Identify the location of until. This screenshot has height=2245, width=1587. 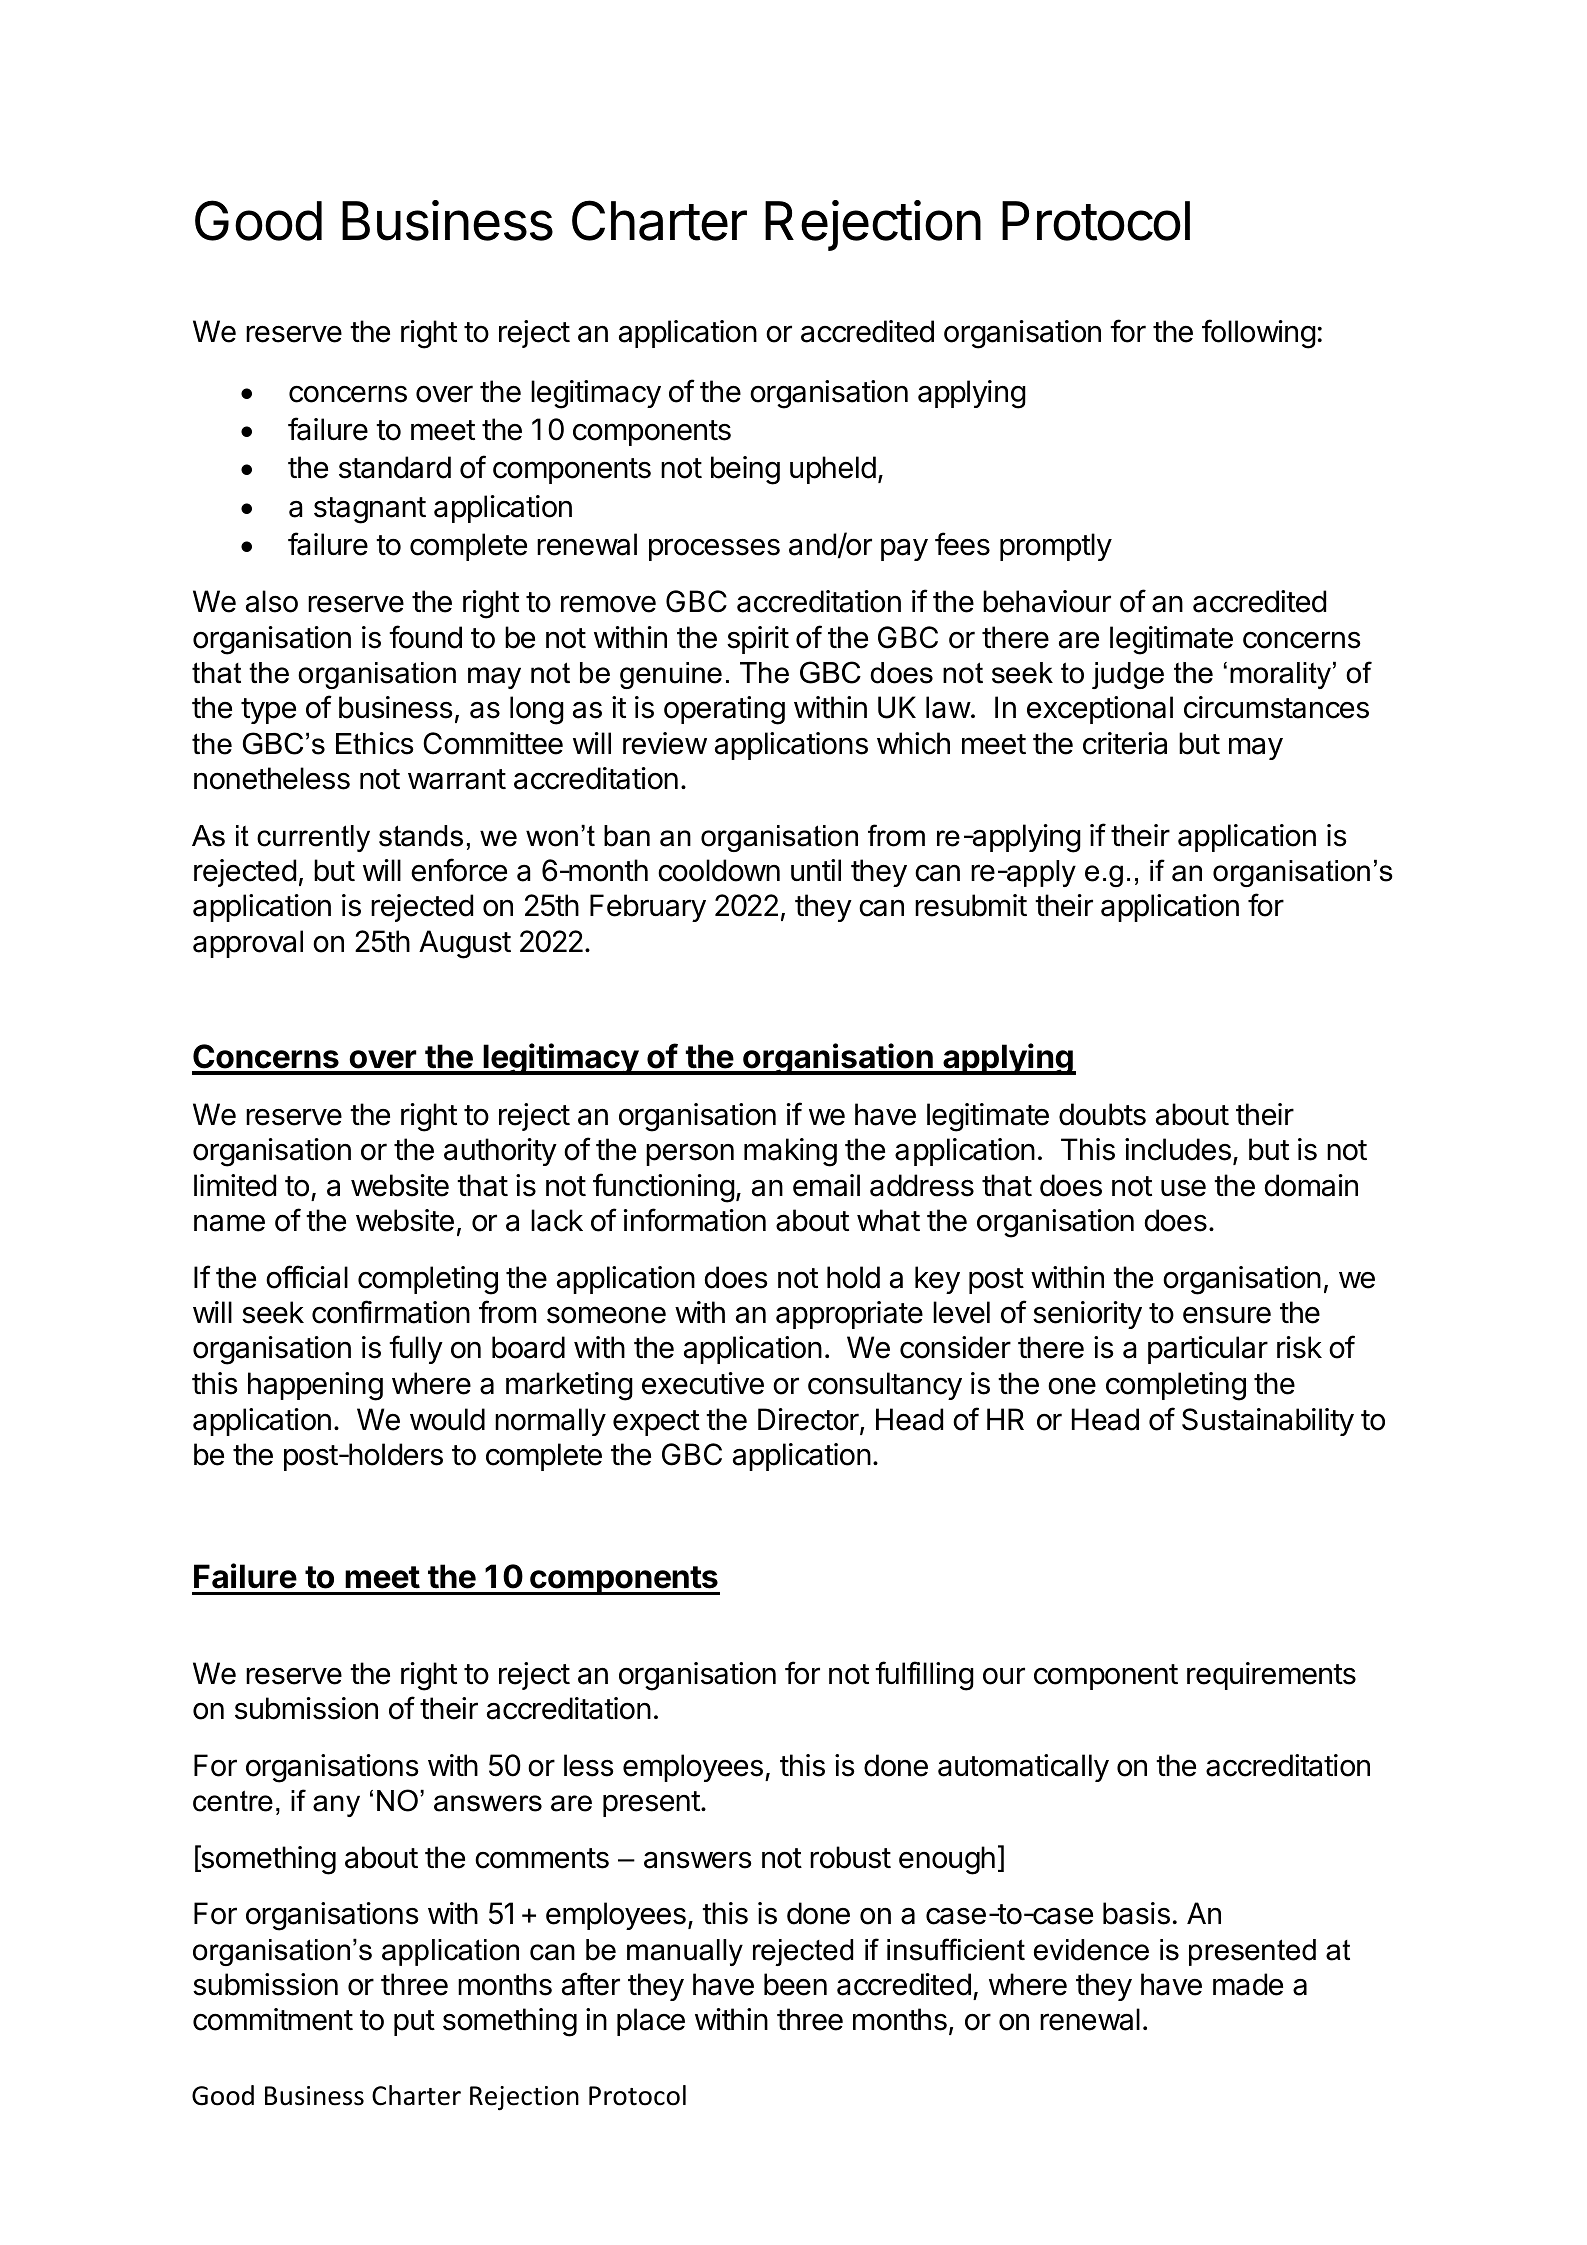
(816, 870).
